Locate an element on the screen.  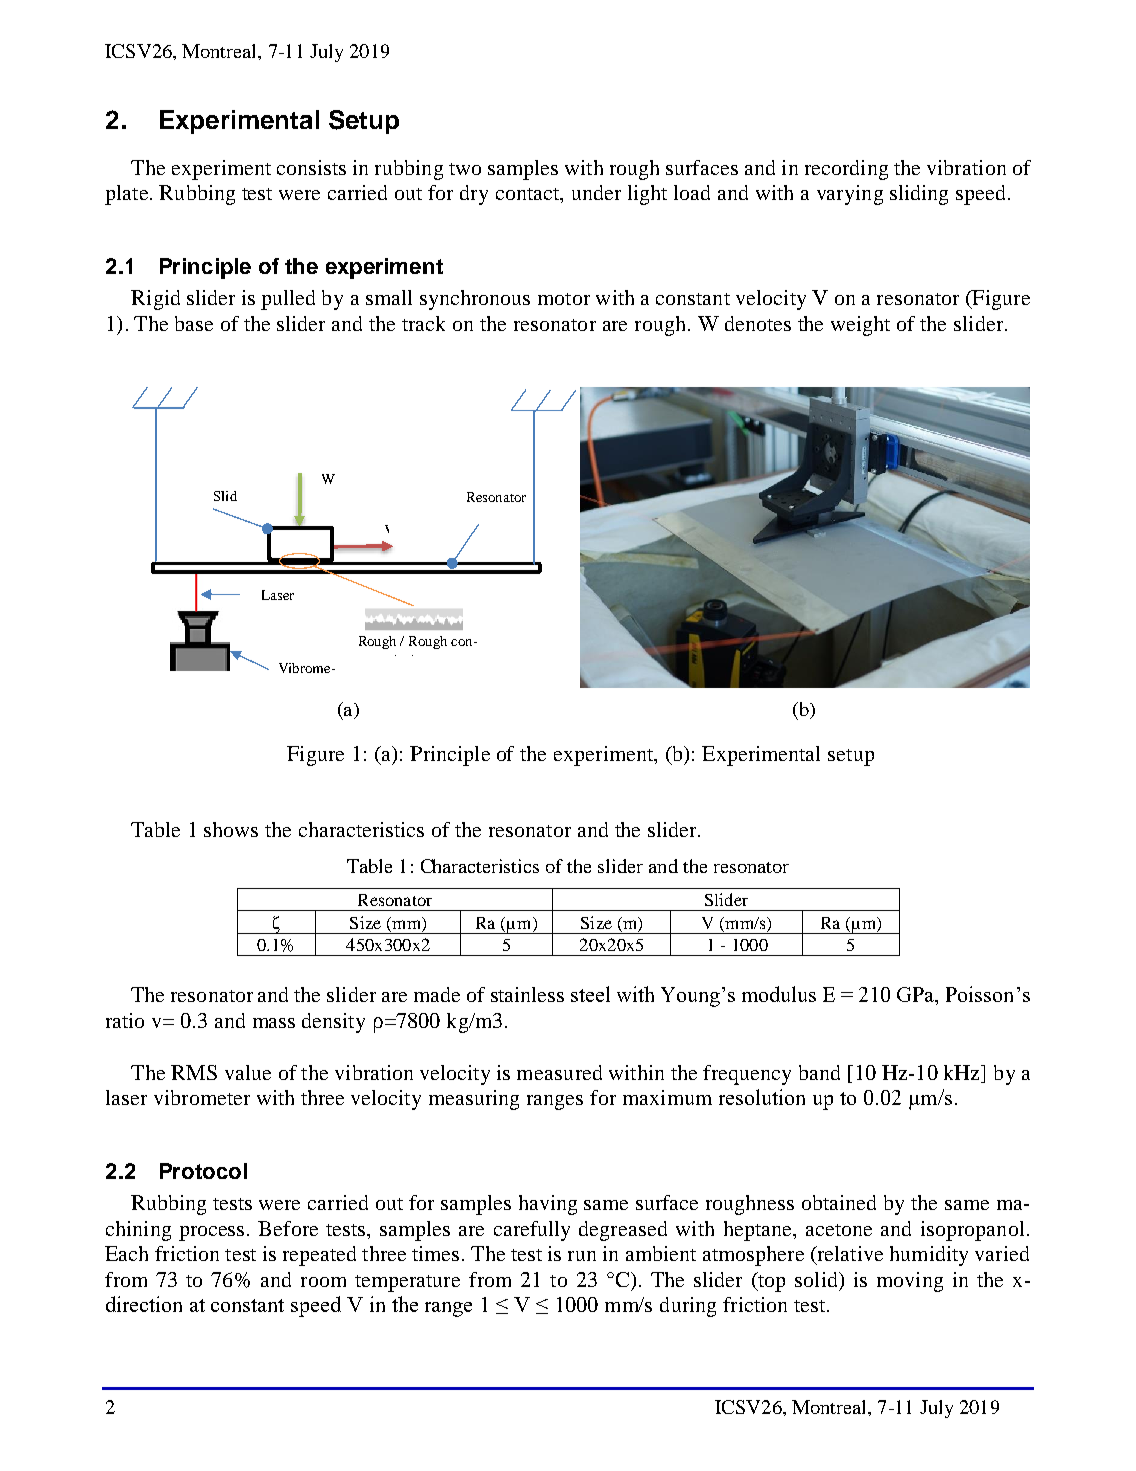
steel is located at coordinates (590, 994).
